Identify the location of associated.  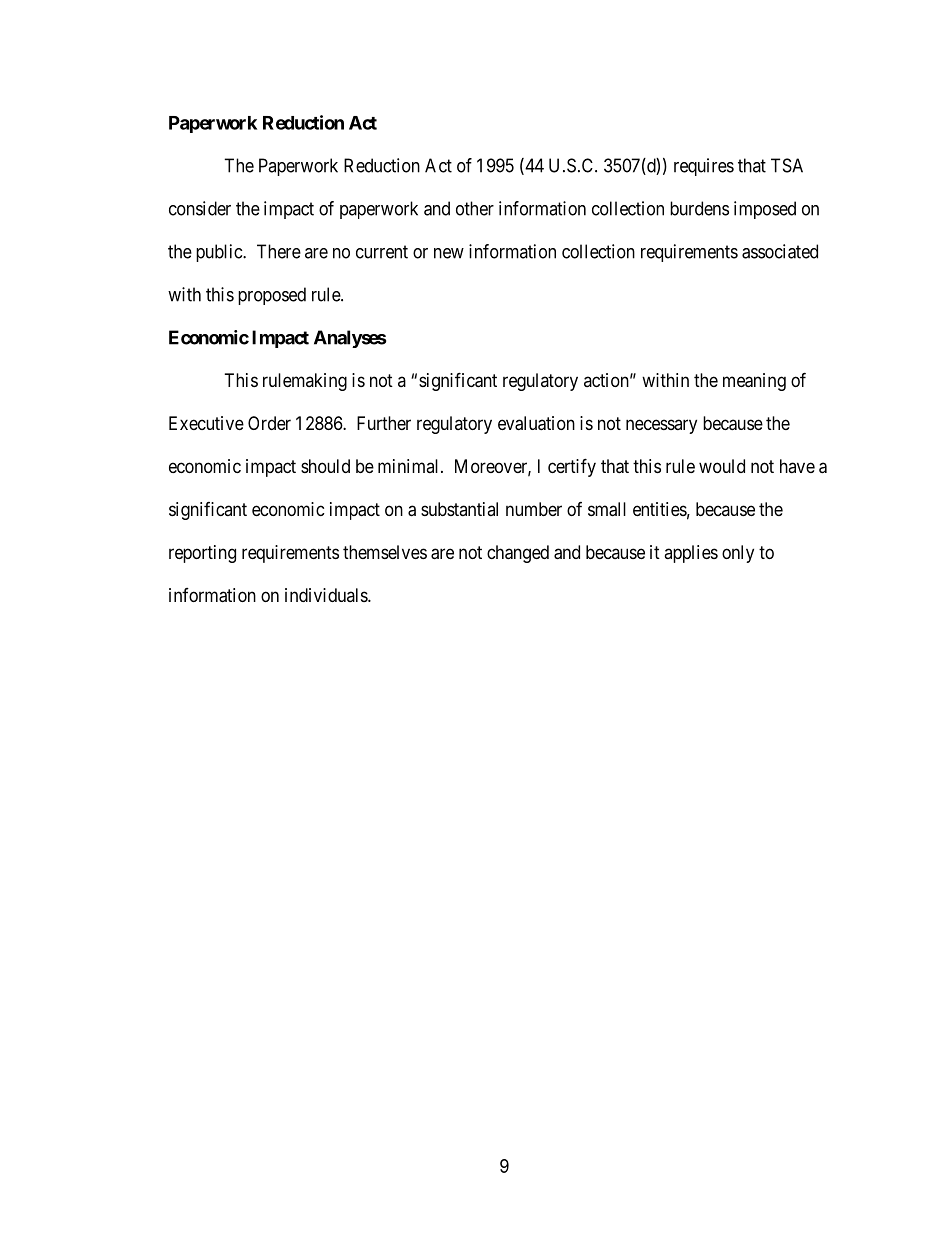
(780, 251).
